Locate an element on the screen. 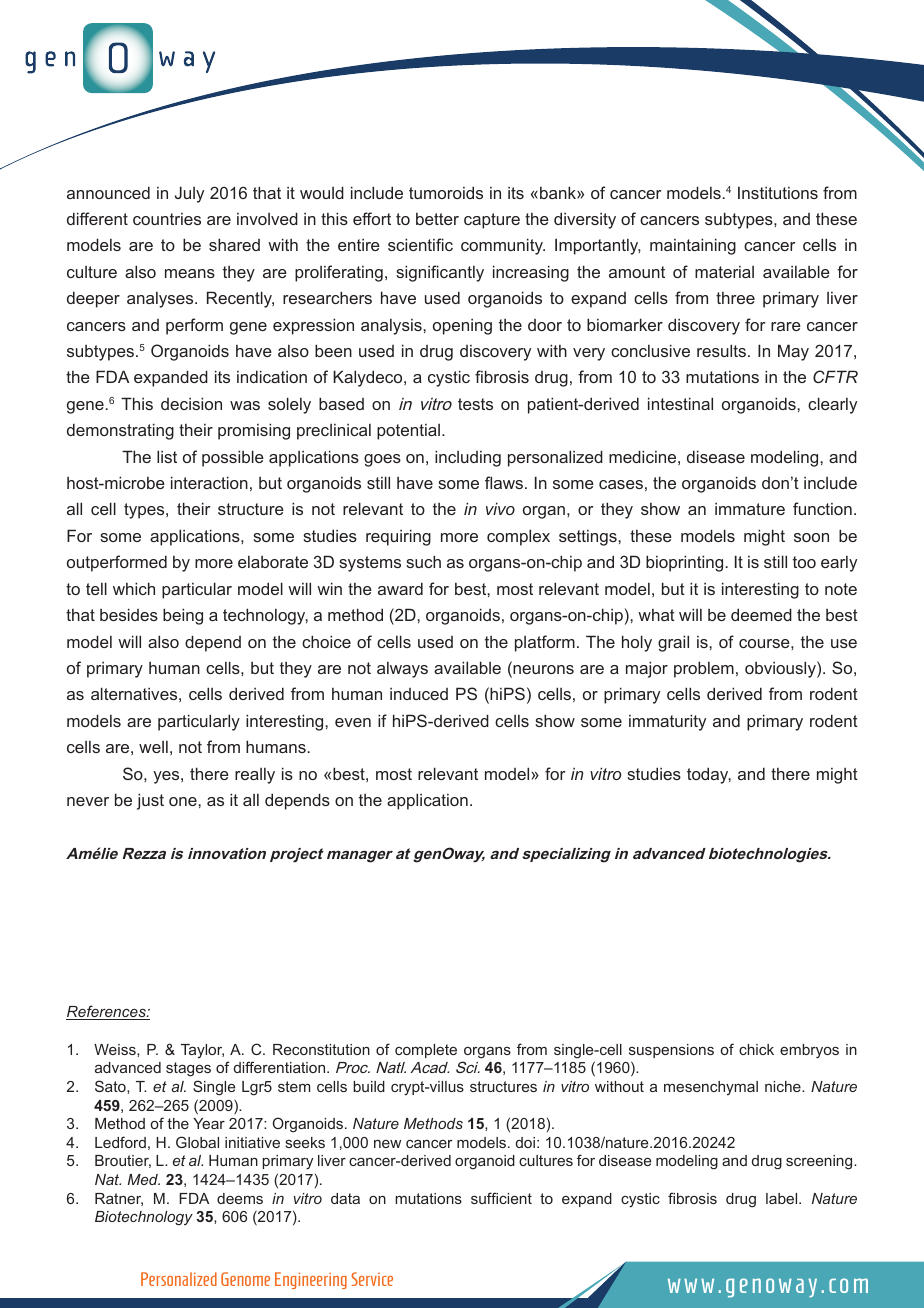 The width and height of the screenshot is (924, 1308). countries is located at coordinates (167, 219).
